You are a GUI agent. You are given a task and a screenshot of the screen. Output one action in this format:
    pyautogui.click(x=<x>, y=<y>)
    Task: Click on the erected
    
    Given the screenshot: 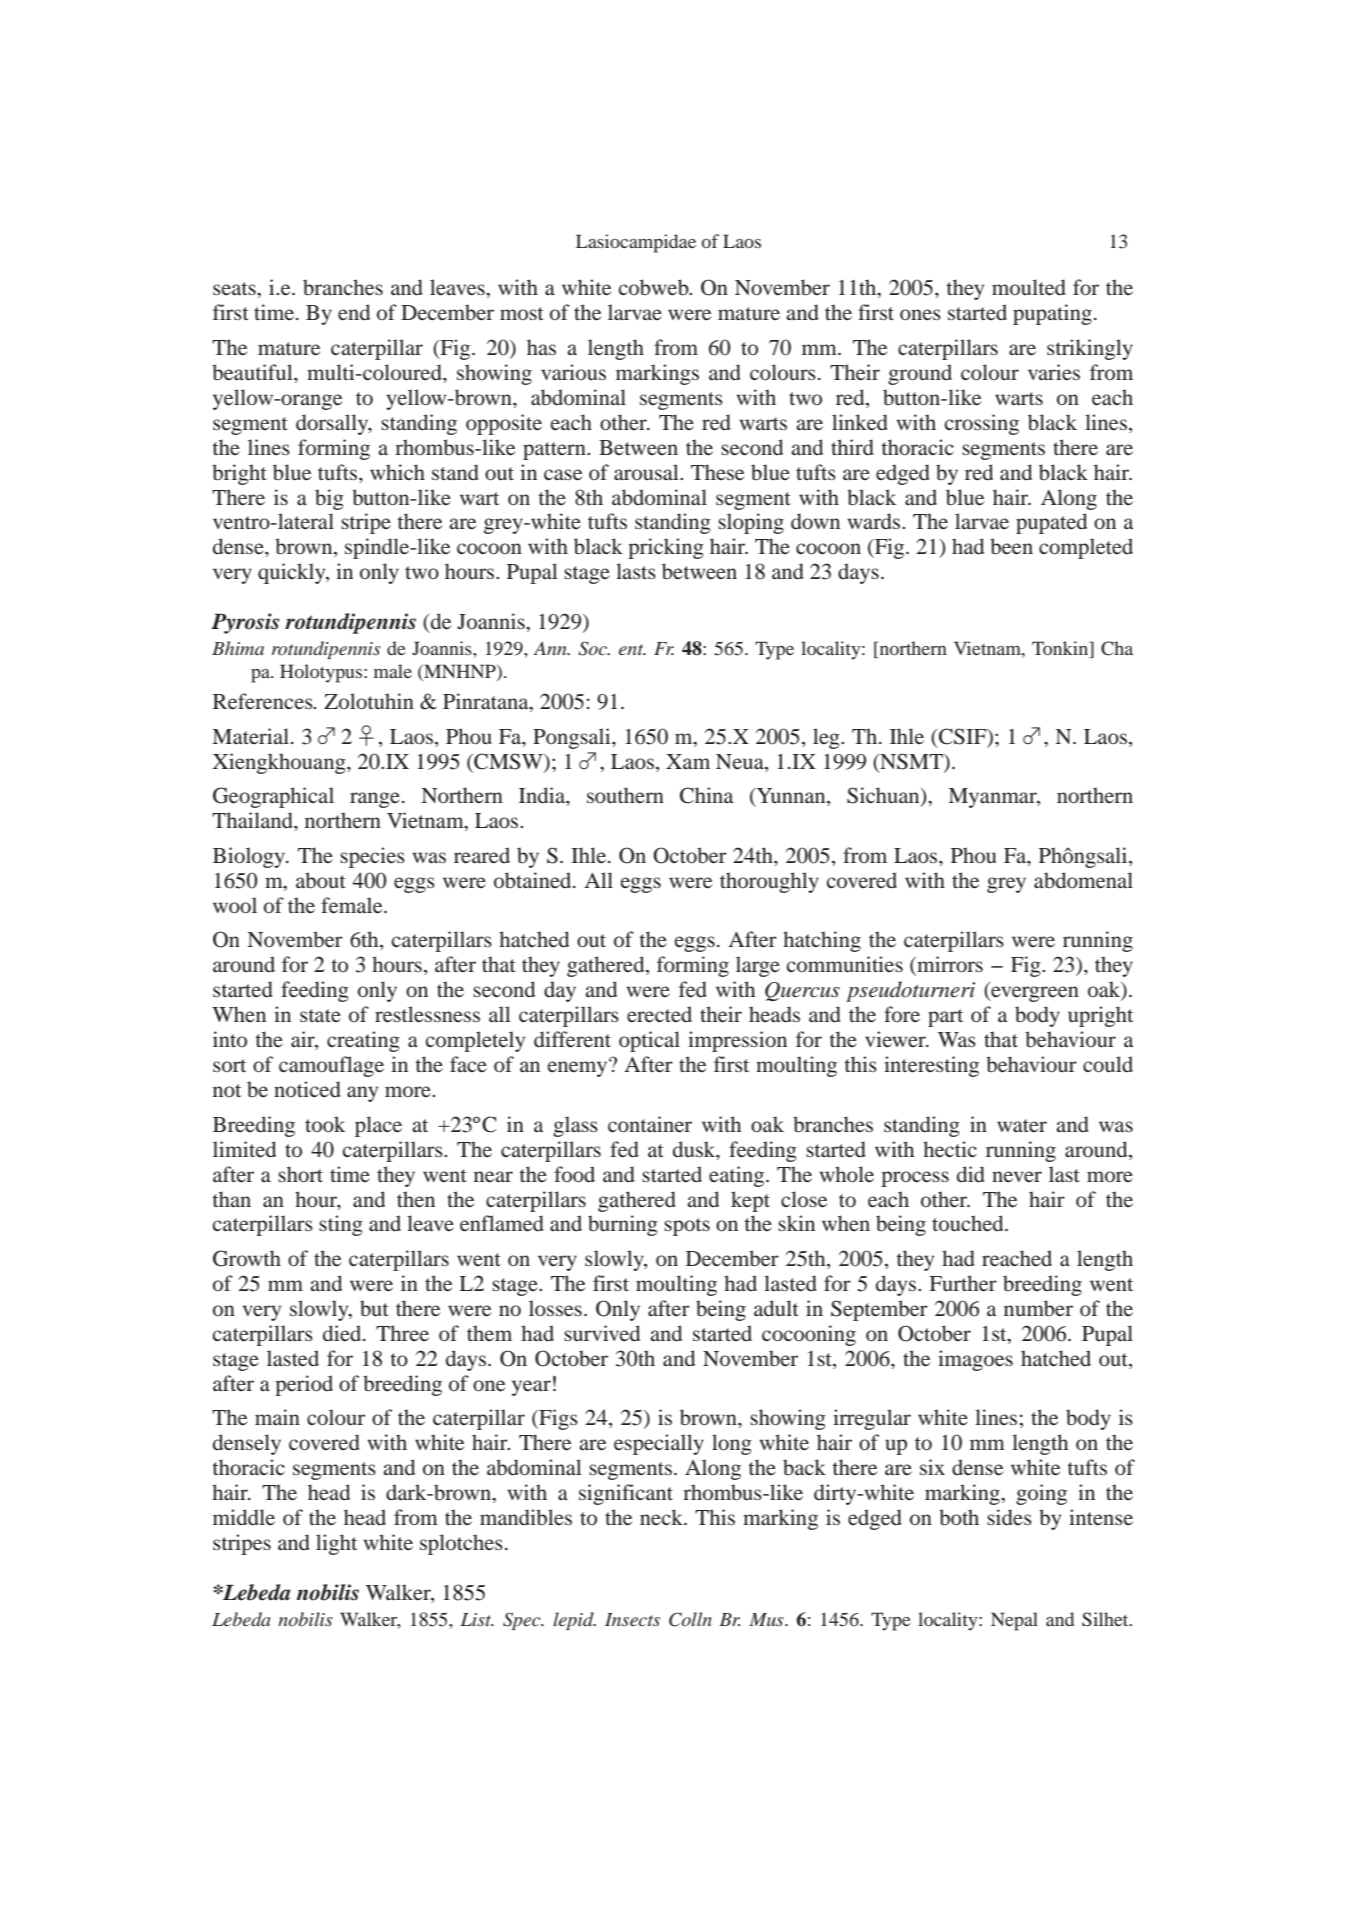 What is the action you would take?
    pyautogui.click(x=659, y=1014)
